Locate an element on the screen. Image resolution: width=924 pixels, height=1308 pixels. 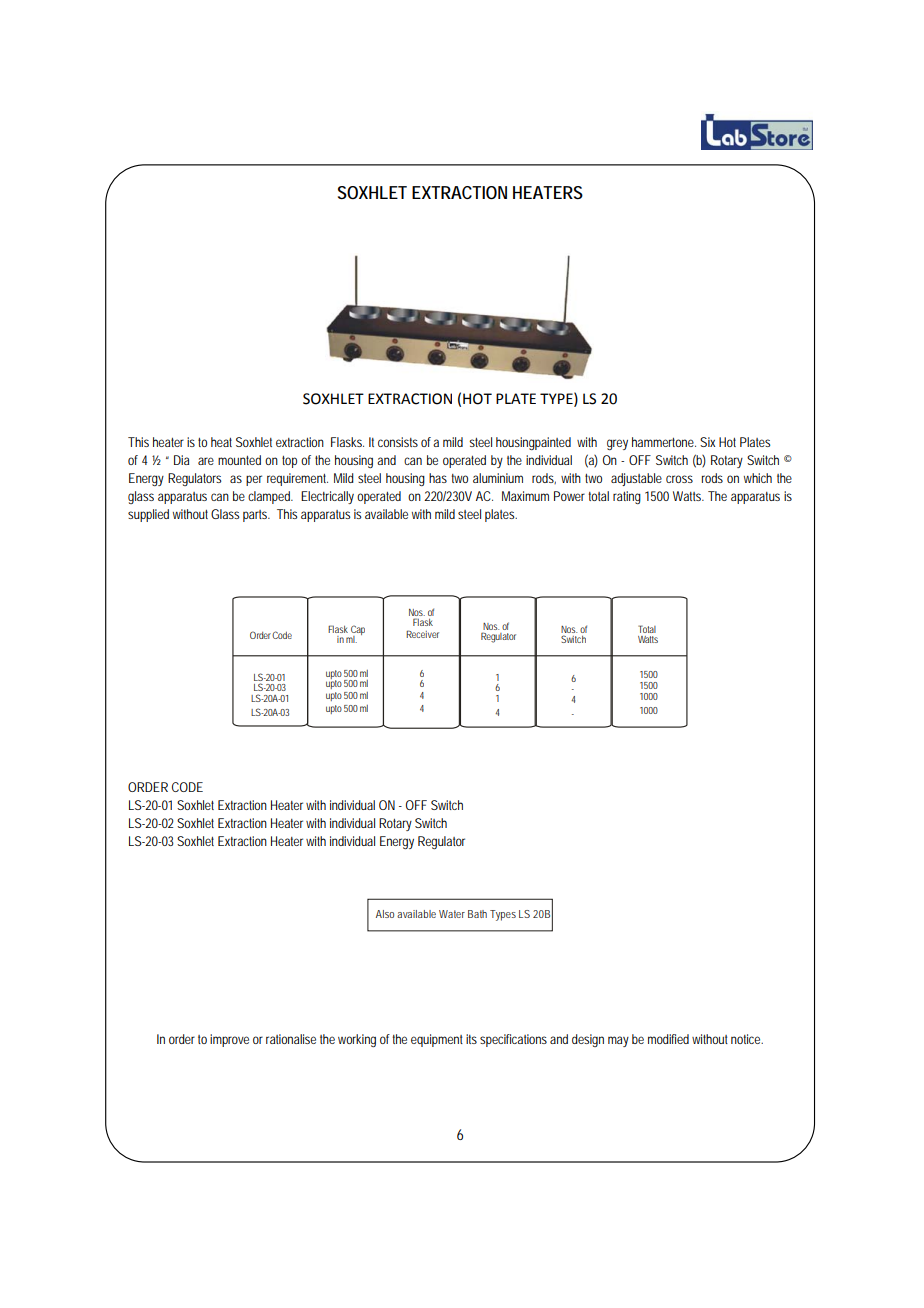
has is located at coordinates (438, 478).
